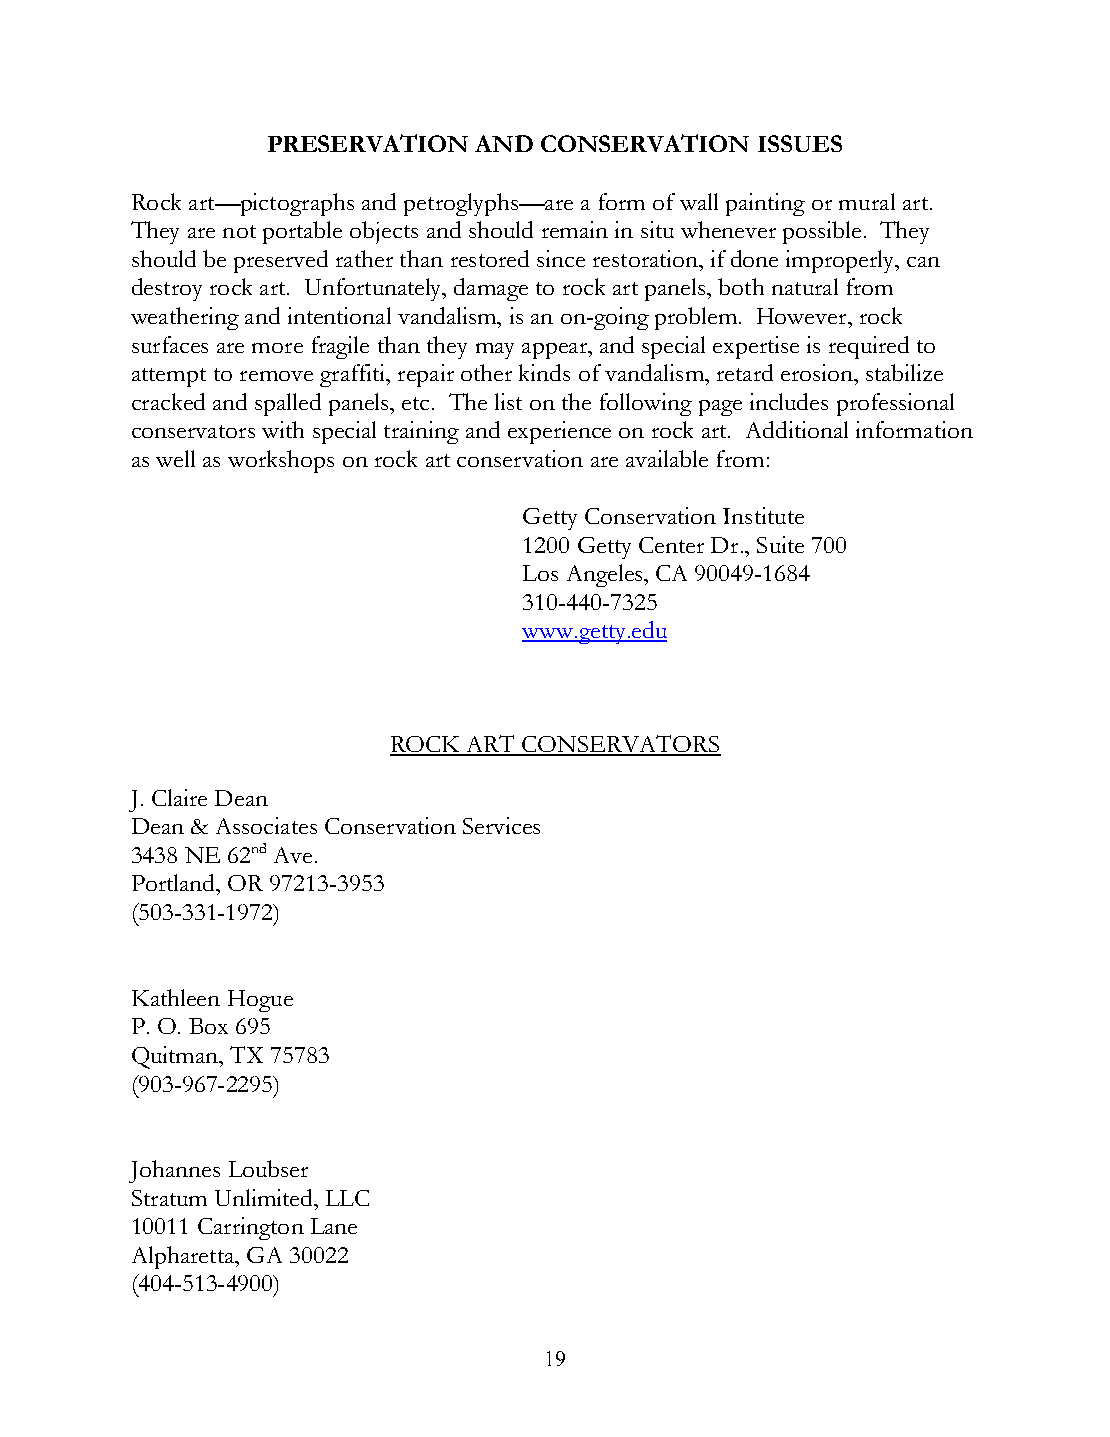 This screenshot has width=1110, height=1437. I want to click on experience, so click(559, 432).
